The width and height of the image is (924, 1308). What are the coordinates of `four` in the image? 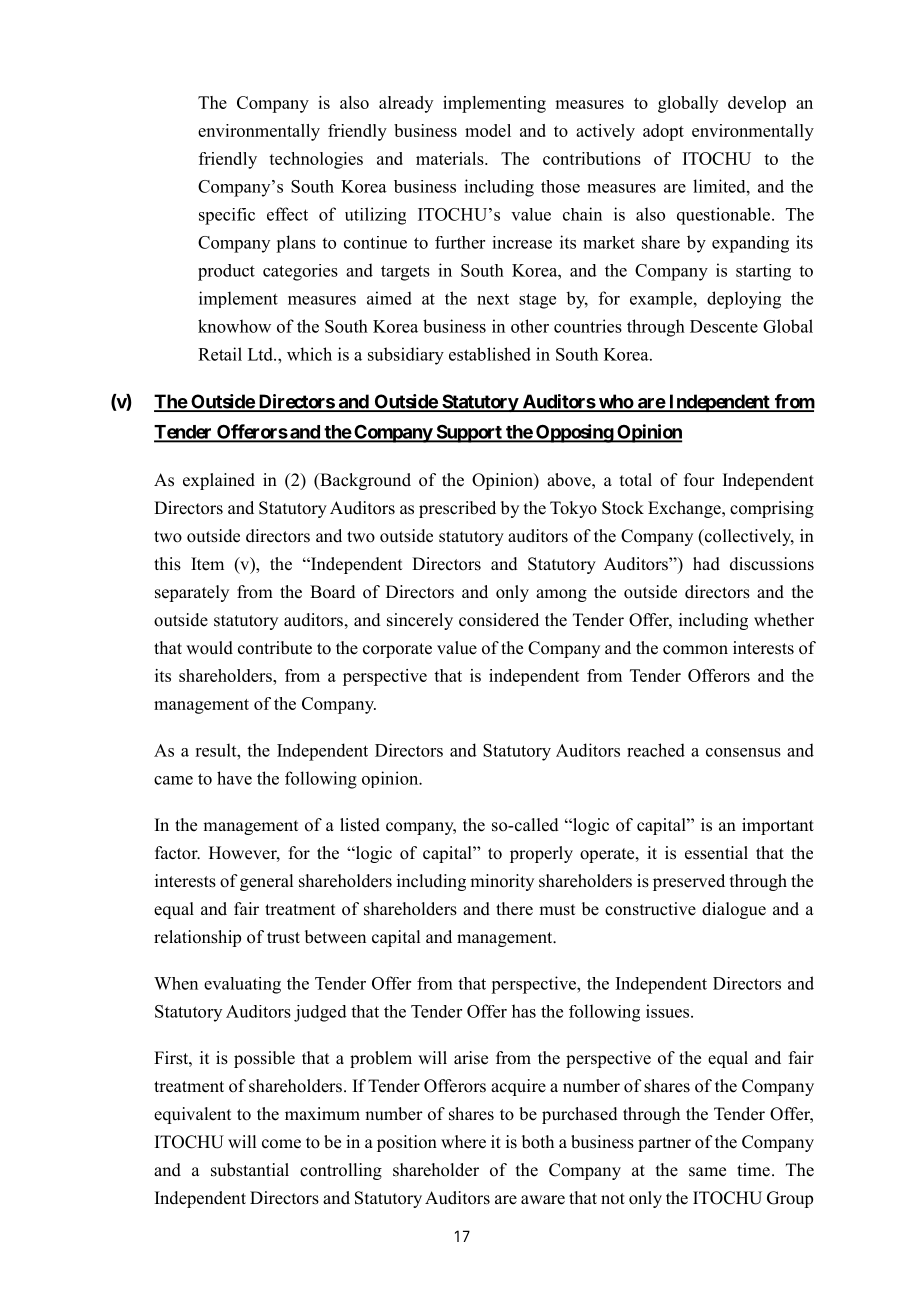 It's located at (699, 480).
